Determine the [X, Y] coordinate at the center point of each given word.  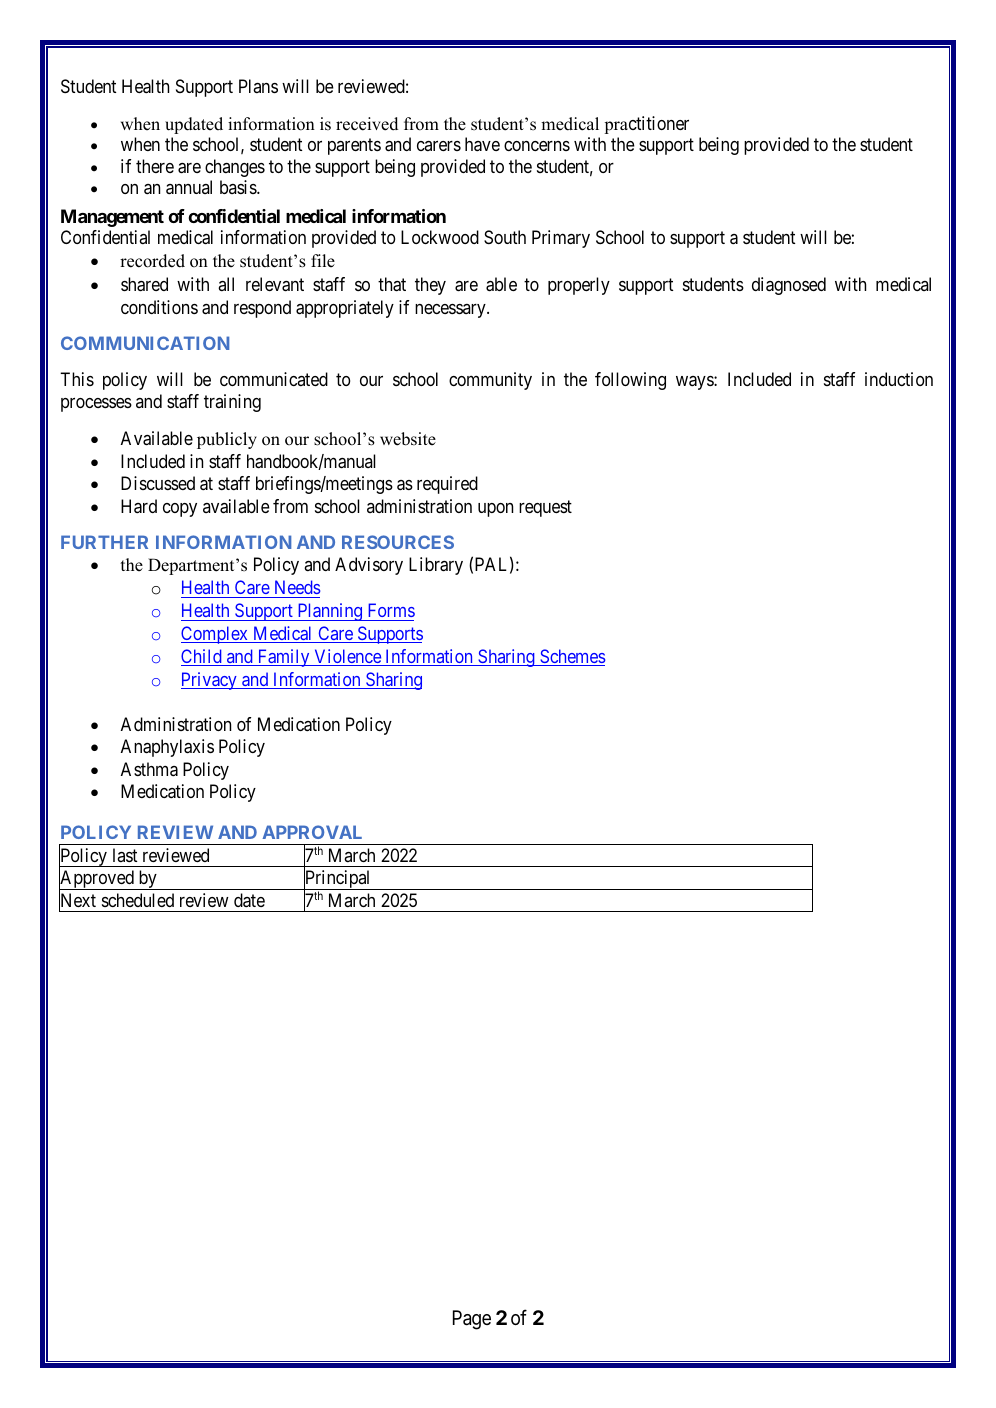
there [155, 166]
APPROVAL [312, 832]
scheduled [138, 900]
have [482, 144]
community [490, 381]
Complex [215, 635]
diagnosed [789, 286]
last [125, 855]
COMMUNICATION [145, 343]
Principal [338, 880]
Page [472, 1320]
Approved [97, 880]
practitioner [647, 125]
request [545, 508]
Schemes [571, 657]
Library [436, 566]
